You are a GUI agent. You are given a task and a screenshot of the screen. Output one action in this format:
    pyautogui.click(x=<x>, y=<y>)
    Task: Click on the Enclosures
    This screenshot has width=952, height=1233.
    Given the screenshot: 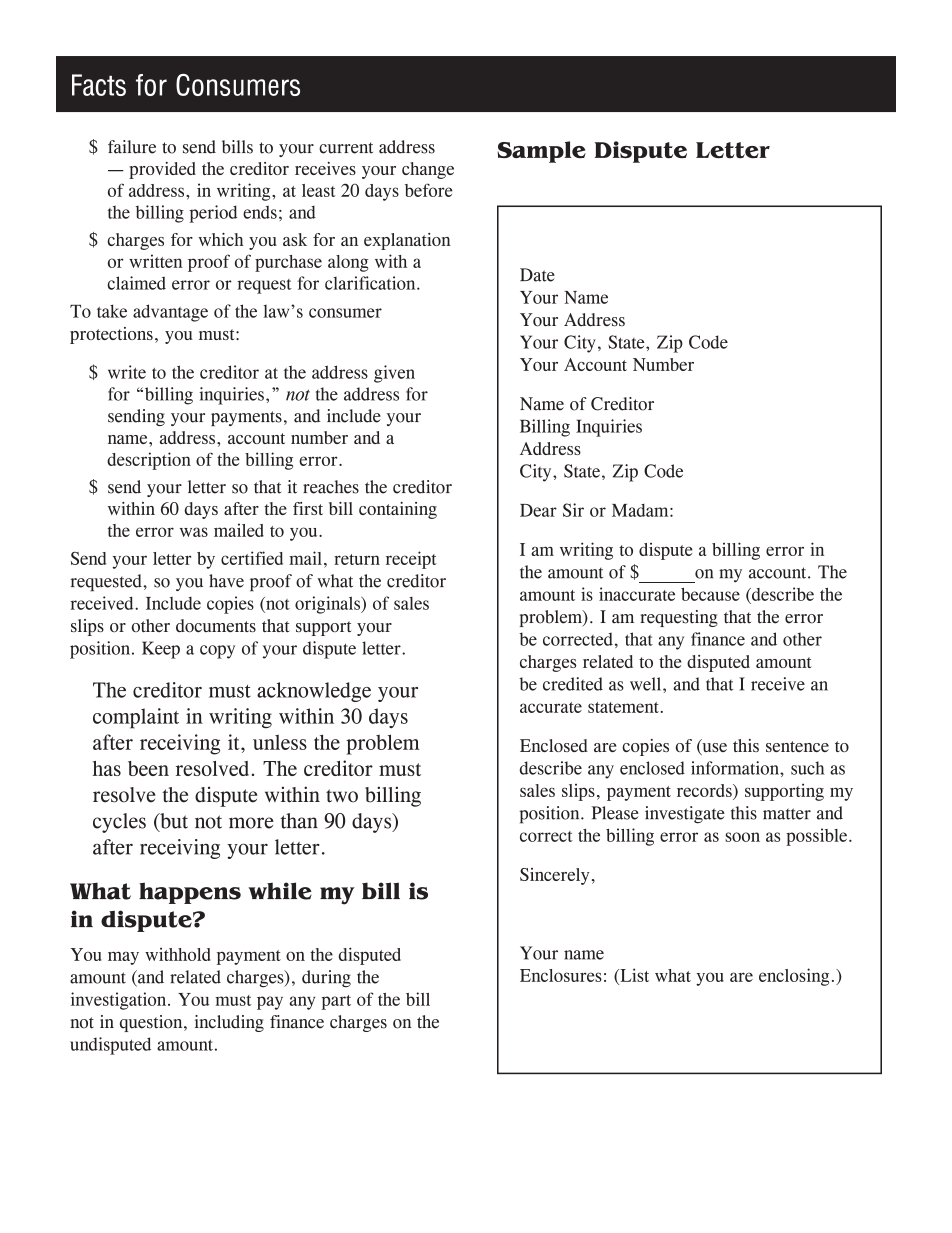 What is the action you would take?
    pyautogui.click(x=561, y=975)
